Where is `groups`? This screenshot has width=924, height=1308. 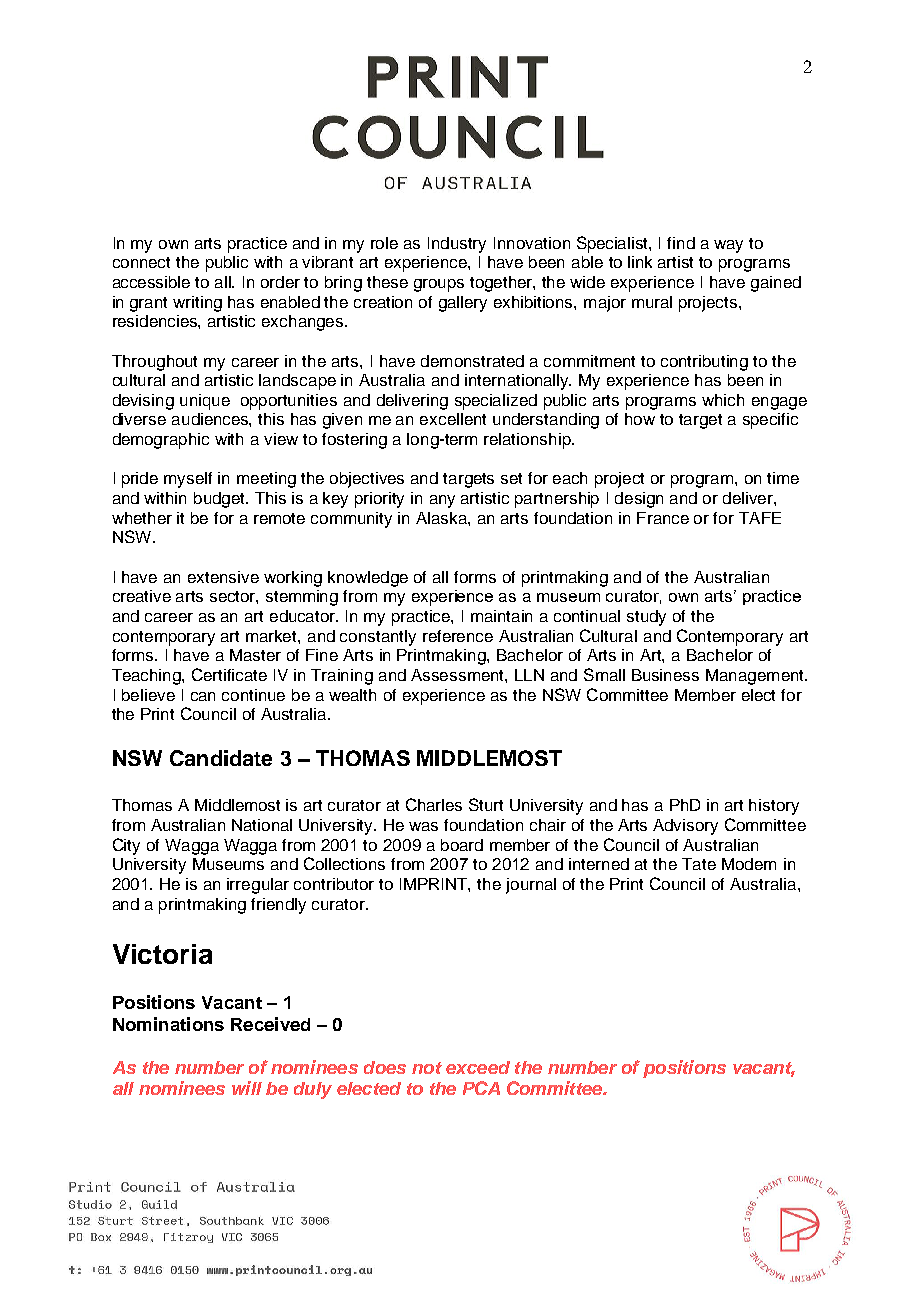
groups is located at coordinates (439, 285).
